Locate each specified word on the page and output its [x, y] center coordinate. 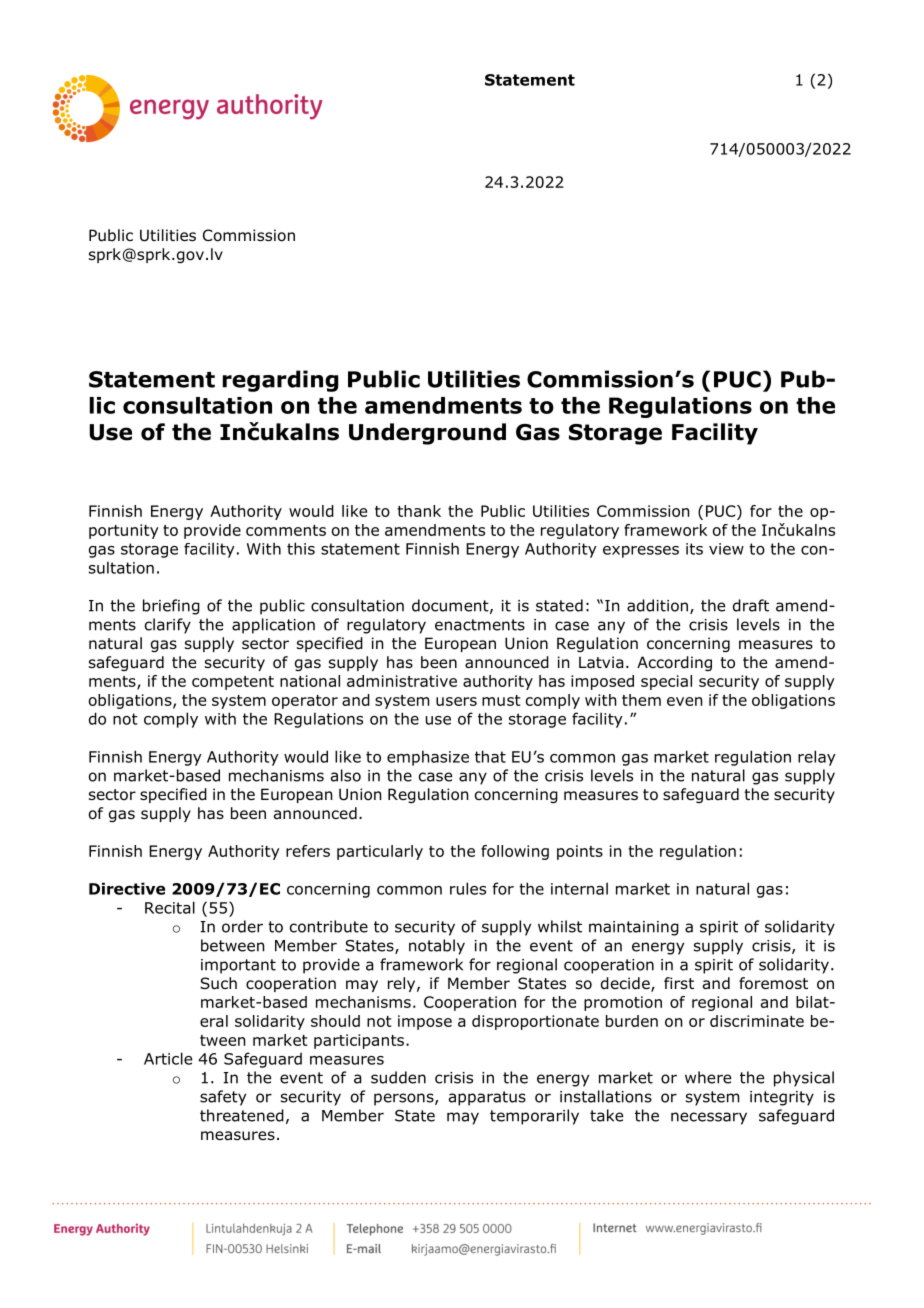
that [490, 756]
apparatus [487, 1098]
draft [751, 605]
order [242, 926]
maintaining [634, 928]
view [726, 549]
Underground [427, 434]
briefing [171, 607]
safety [223, 1098]
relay [817, 758]
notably [437, 947]
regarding [280, 381]
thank [419, 511]
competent [233, 683]
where [708, 1077]
